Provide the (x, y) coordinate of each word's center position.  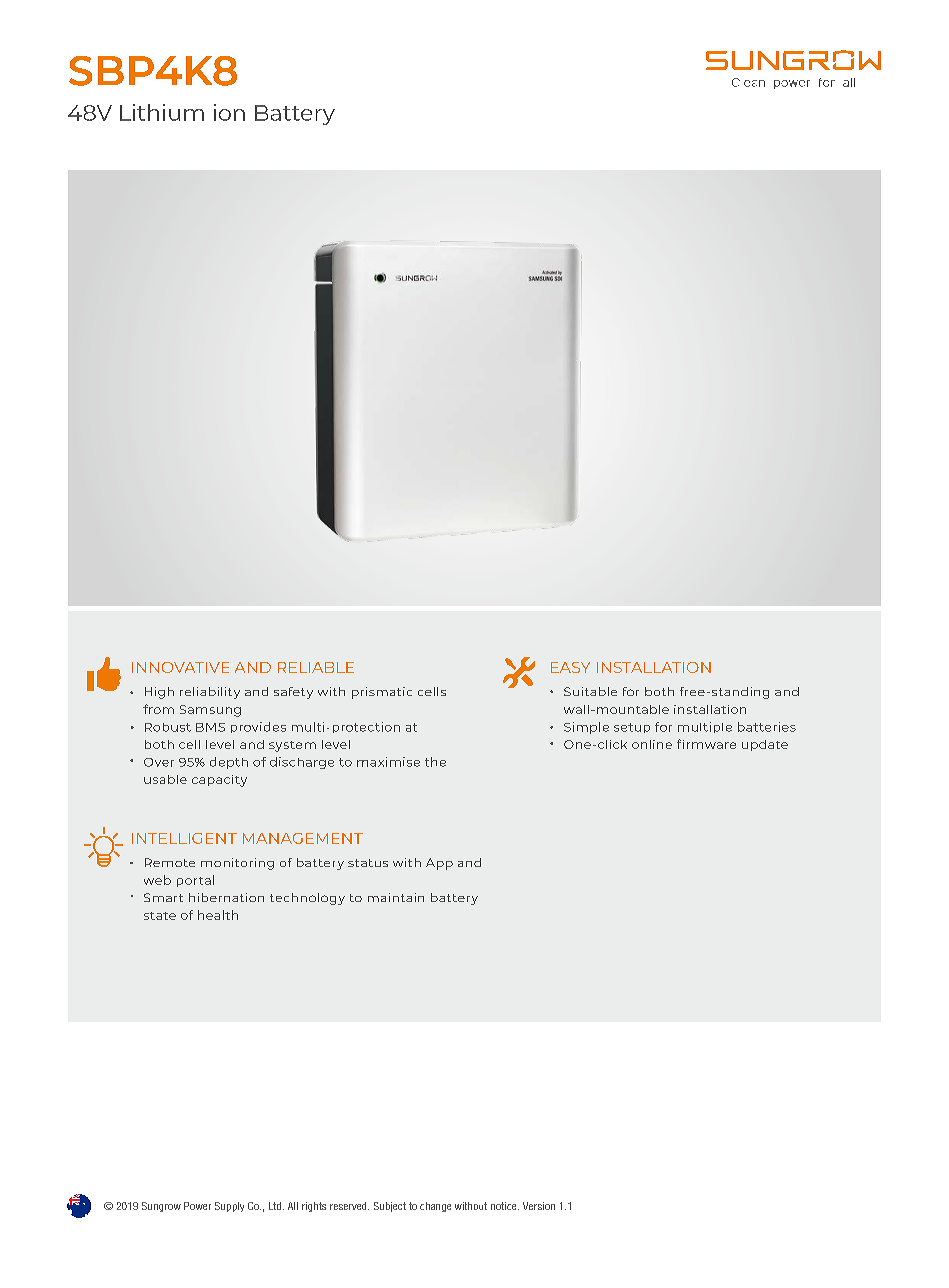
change (435, 1207)
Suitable (590, 691)
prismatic (382, 693)
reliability (210, 693)
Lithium (162, 112)
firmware (706, 744)
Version (539, 1206)
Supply (229, 1207)
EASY (570, 667)
